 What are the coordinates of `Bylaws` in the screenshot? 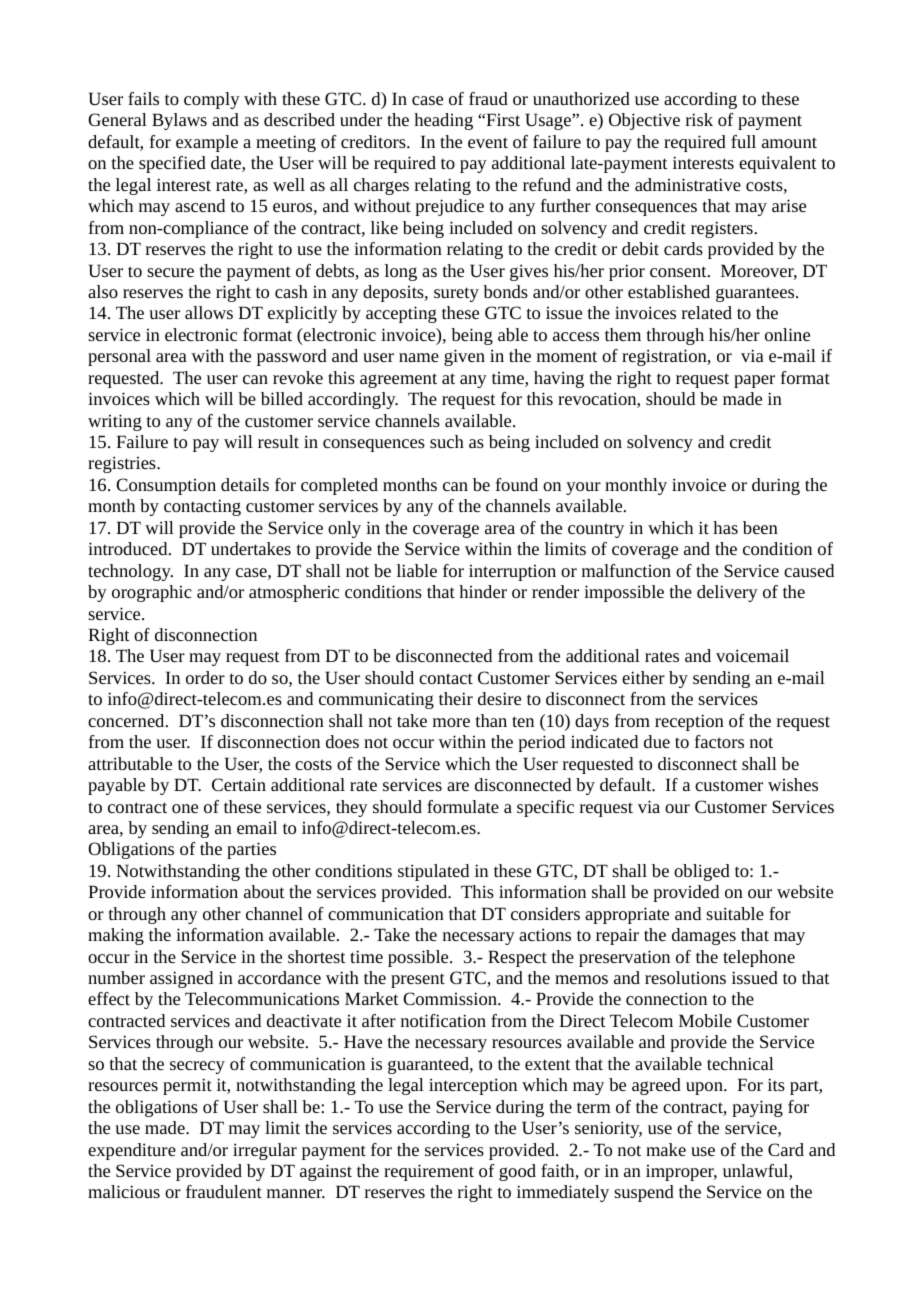 It's located at (179, 121).
